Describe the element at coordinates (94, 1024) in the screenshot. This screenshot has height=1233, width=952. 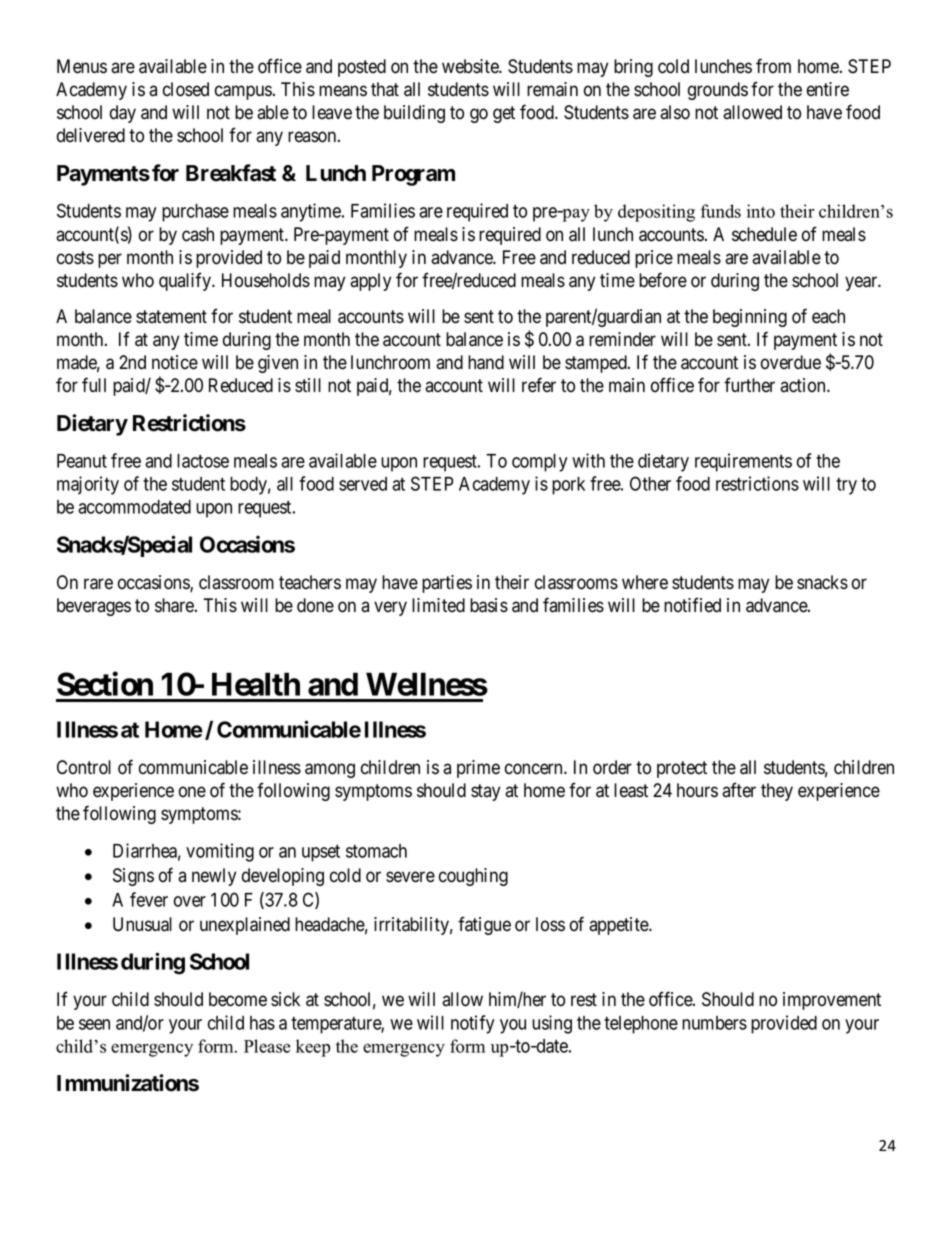
I see `seen` at that location.
